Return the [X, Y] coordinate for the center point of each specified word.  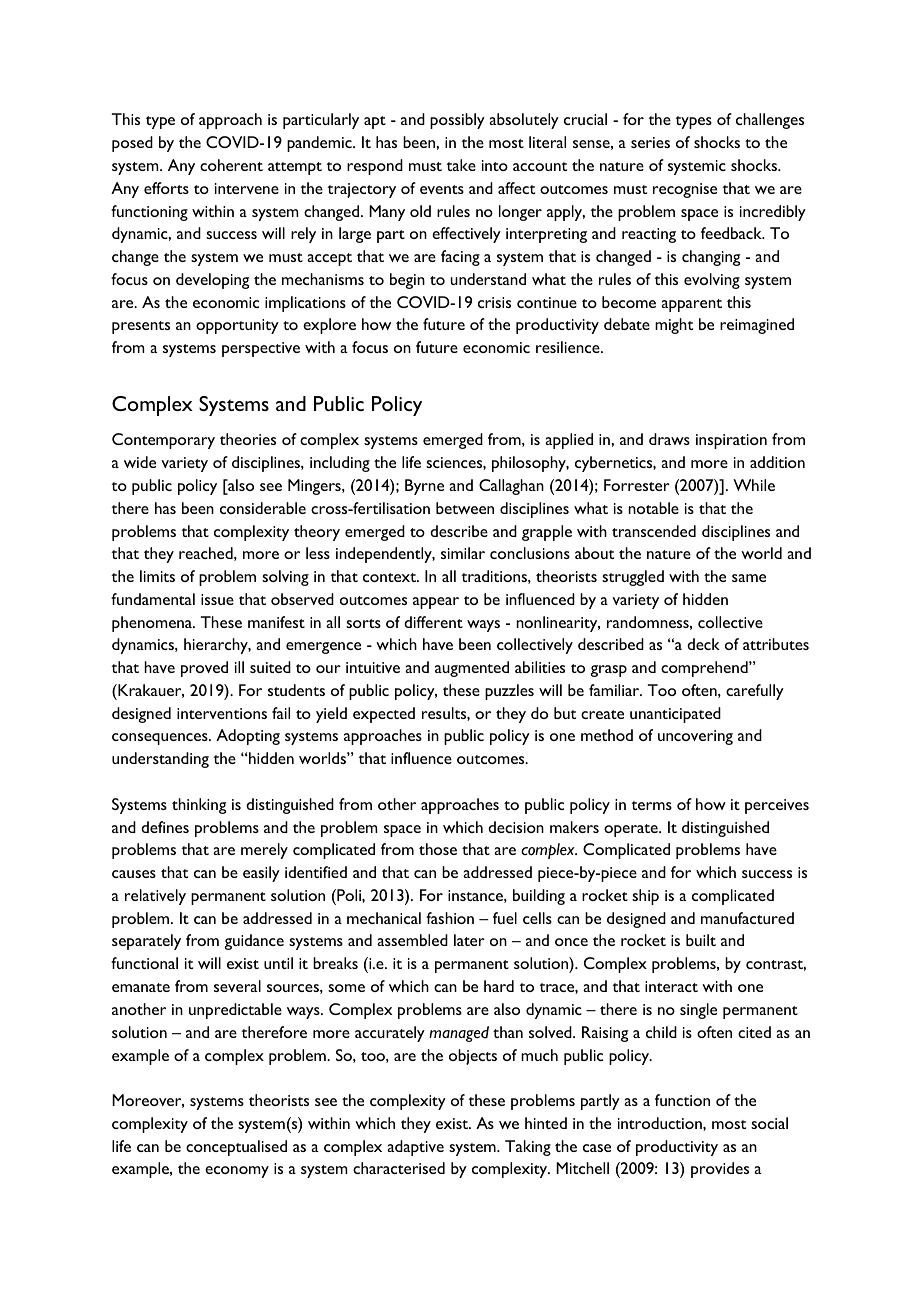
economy [237, 1172]
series [650, 142]
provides [720, 1170]
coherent [231, 165]
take [461, 165]
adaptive [415, 1148]
